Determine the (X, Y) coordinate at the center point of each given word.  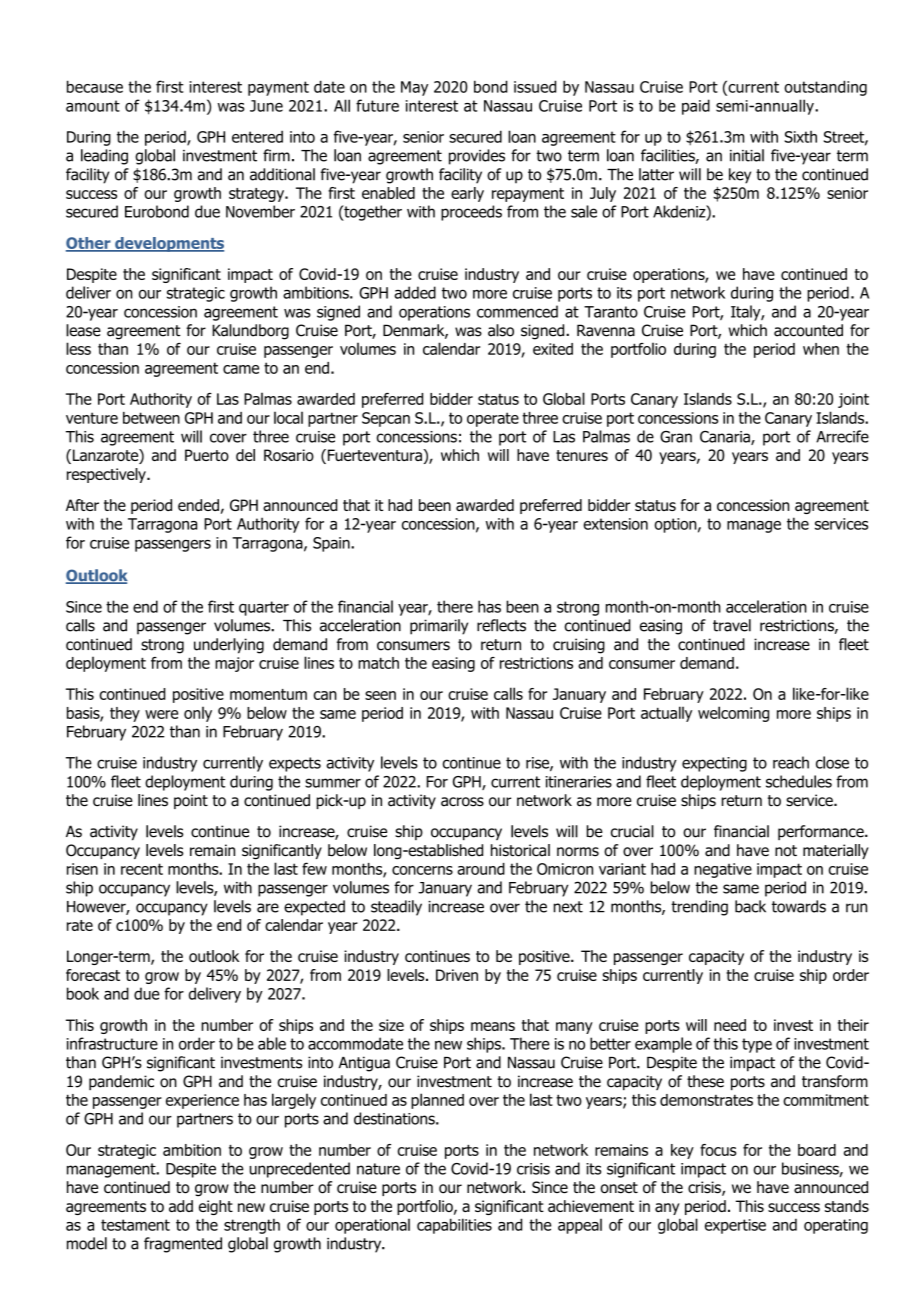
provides (477, 157)
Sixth (801, 137)
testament (135, 1225)
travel (732, 625)
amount (93, 106)
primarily (439, 627)
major (234, 664)
